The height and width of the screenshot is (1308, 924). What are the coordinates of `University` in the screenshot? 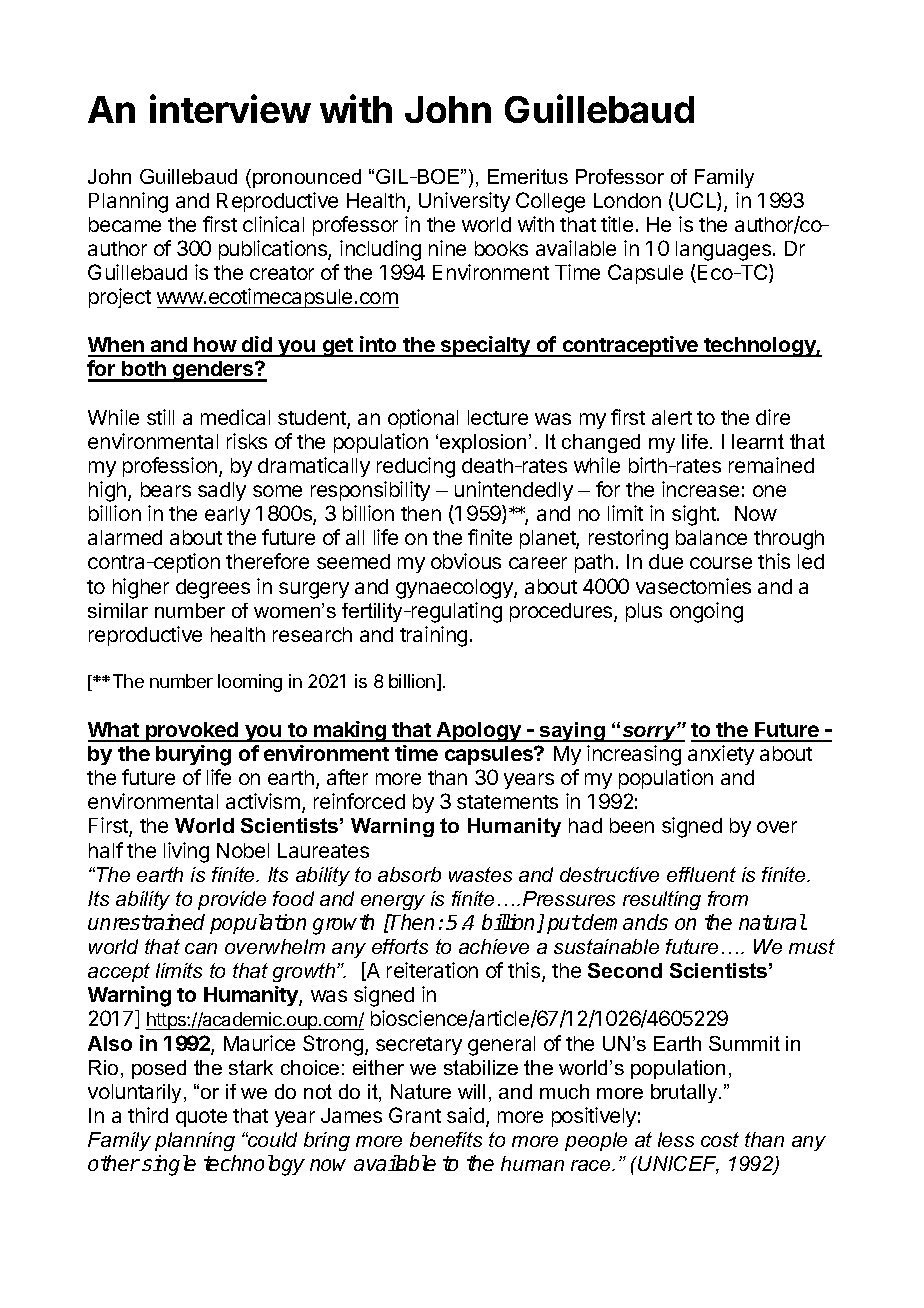 It's located at (464, 202).
